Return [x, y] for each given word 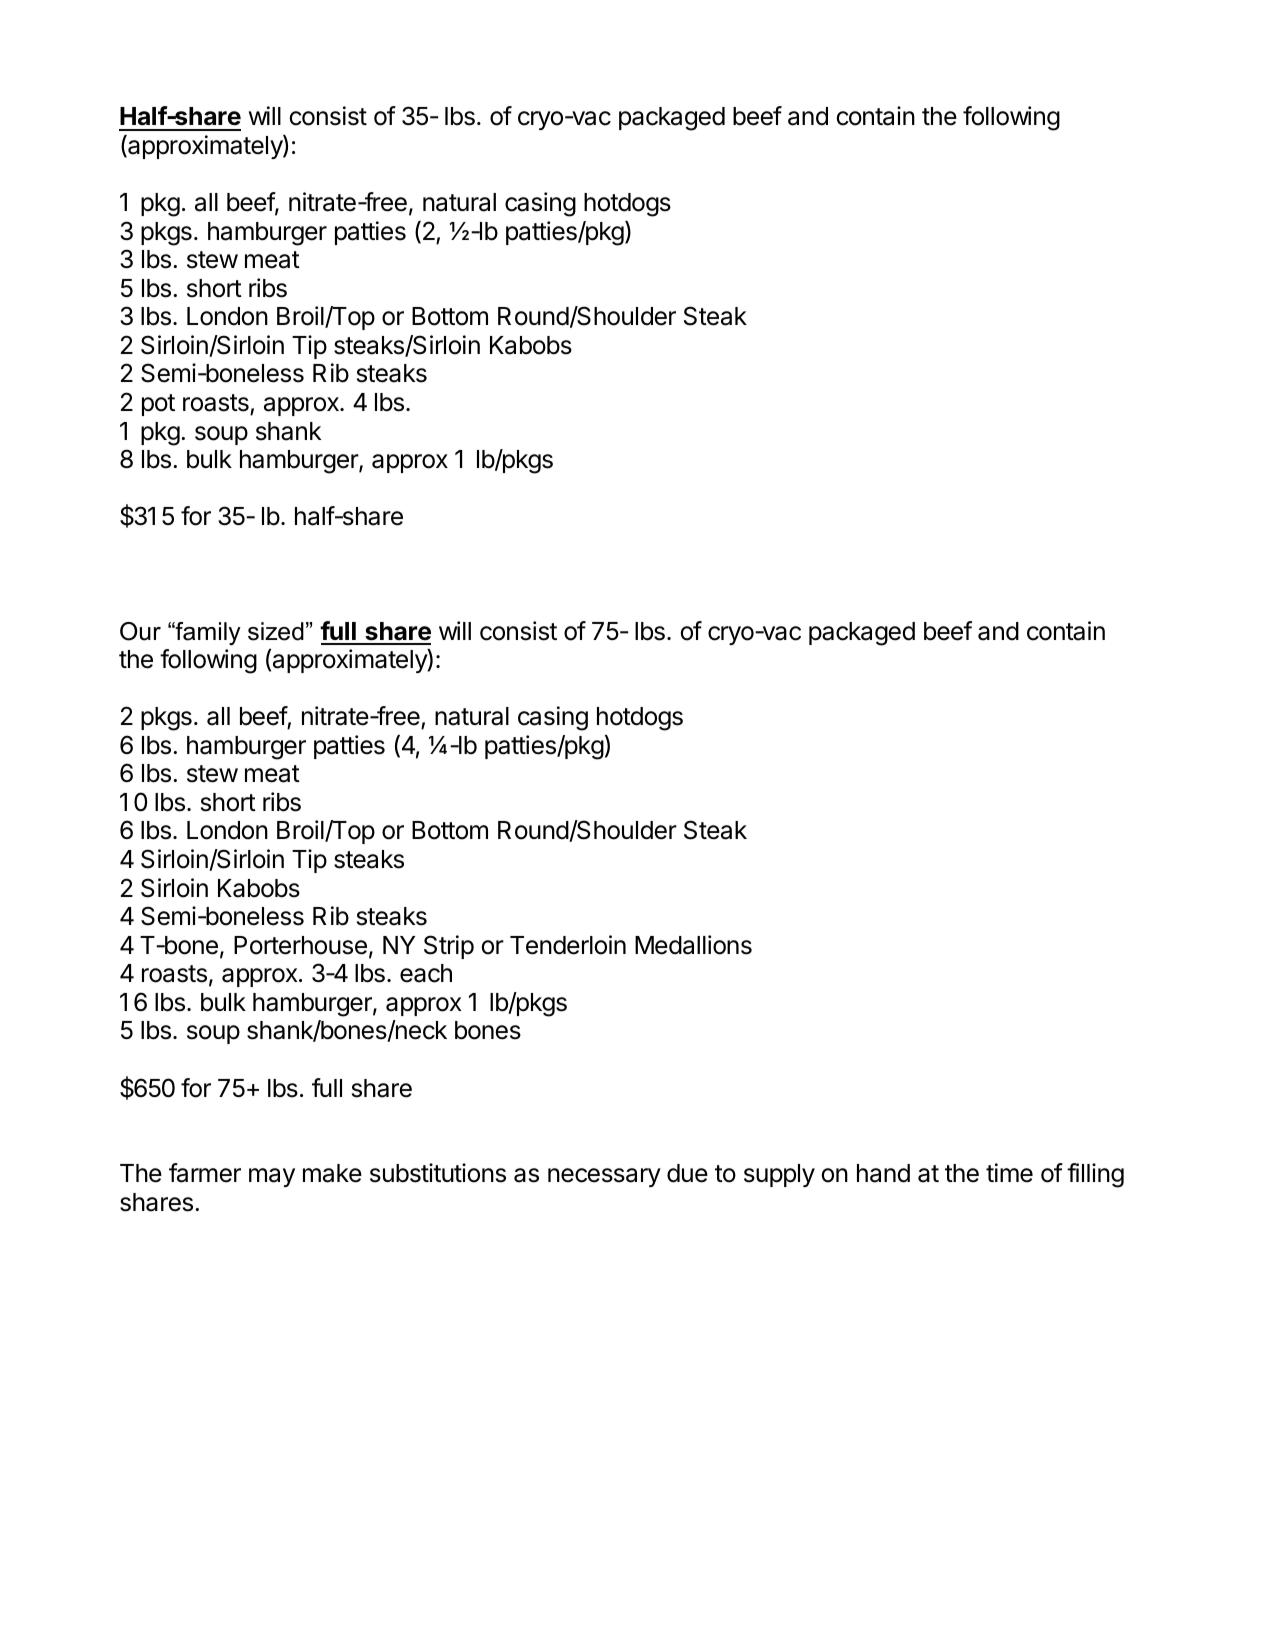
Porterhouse [300, 945]
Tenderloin [568, 945]
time [1009, 1173]
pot [158, 405]
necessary [604, 1177]
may [272, 1177]
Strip [449, 947]
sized [276, 631]
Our [140, 631]
